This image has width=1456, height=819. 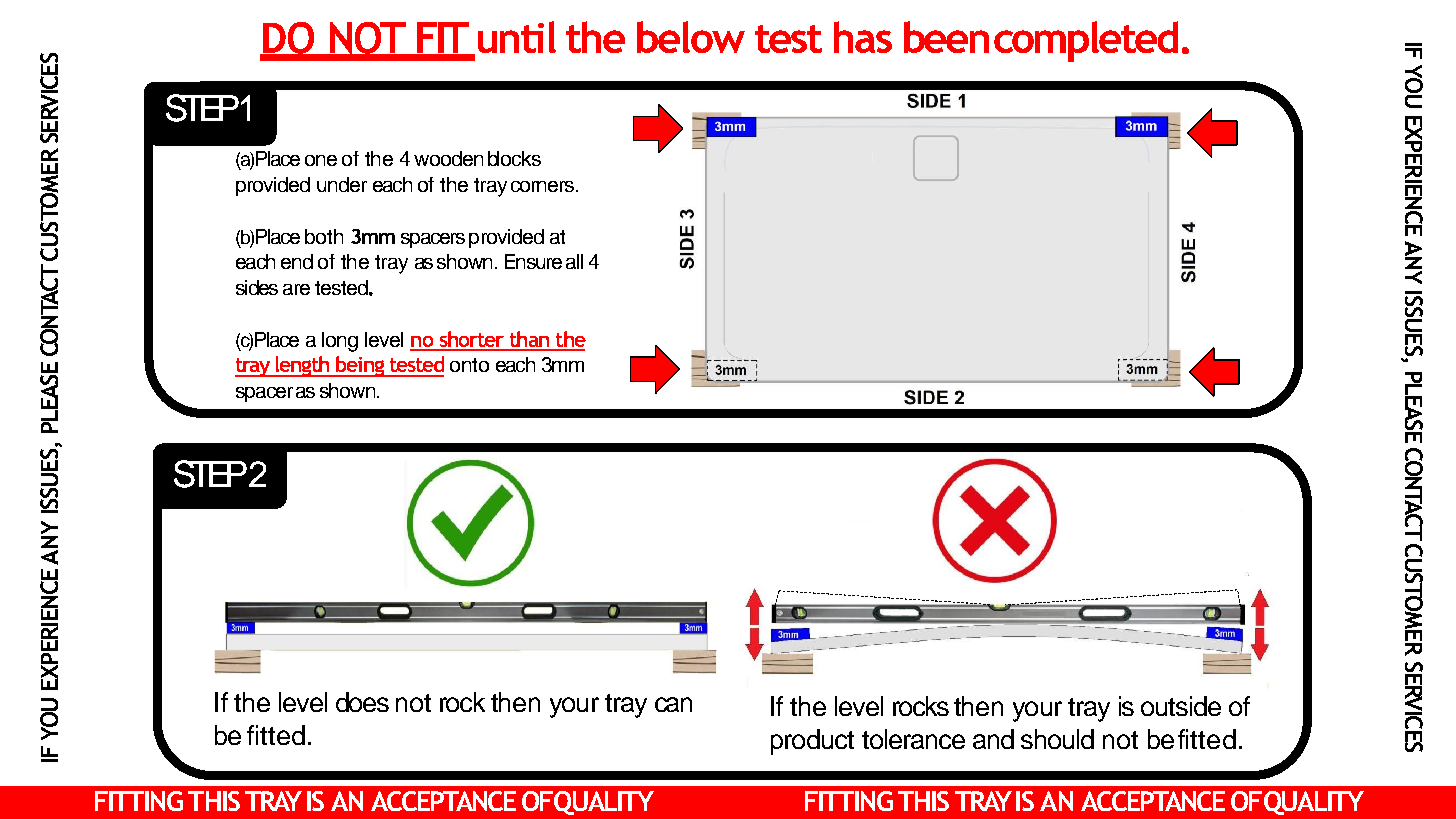 What do you see at coordinates (533, 261) in the image?
I see `Ensure` at bounding box center [533, 261].
